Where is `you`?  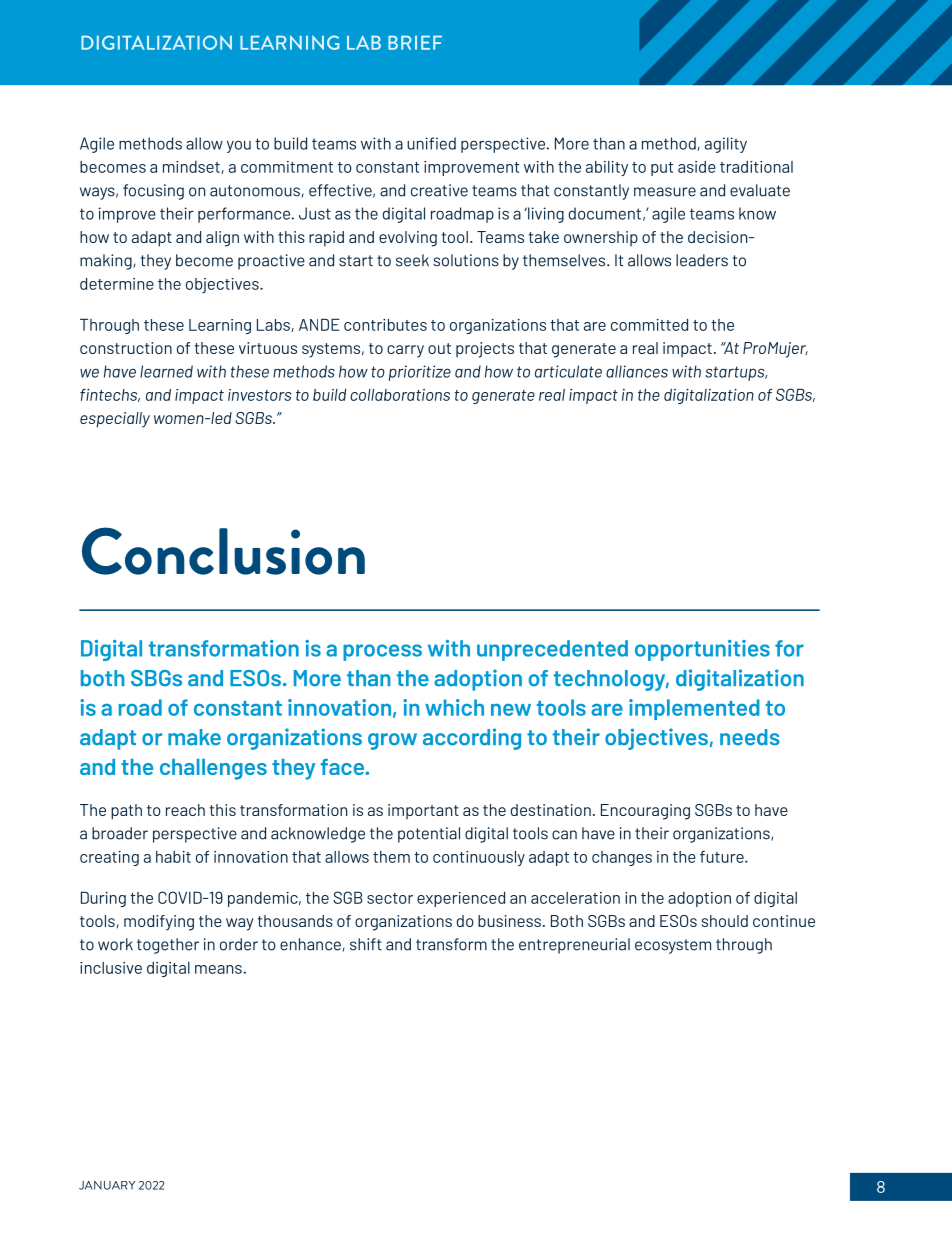 you is located at coordinates (239, 146).
